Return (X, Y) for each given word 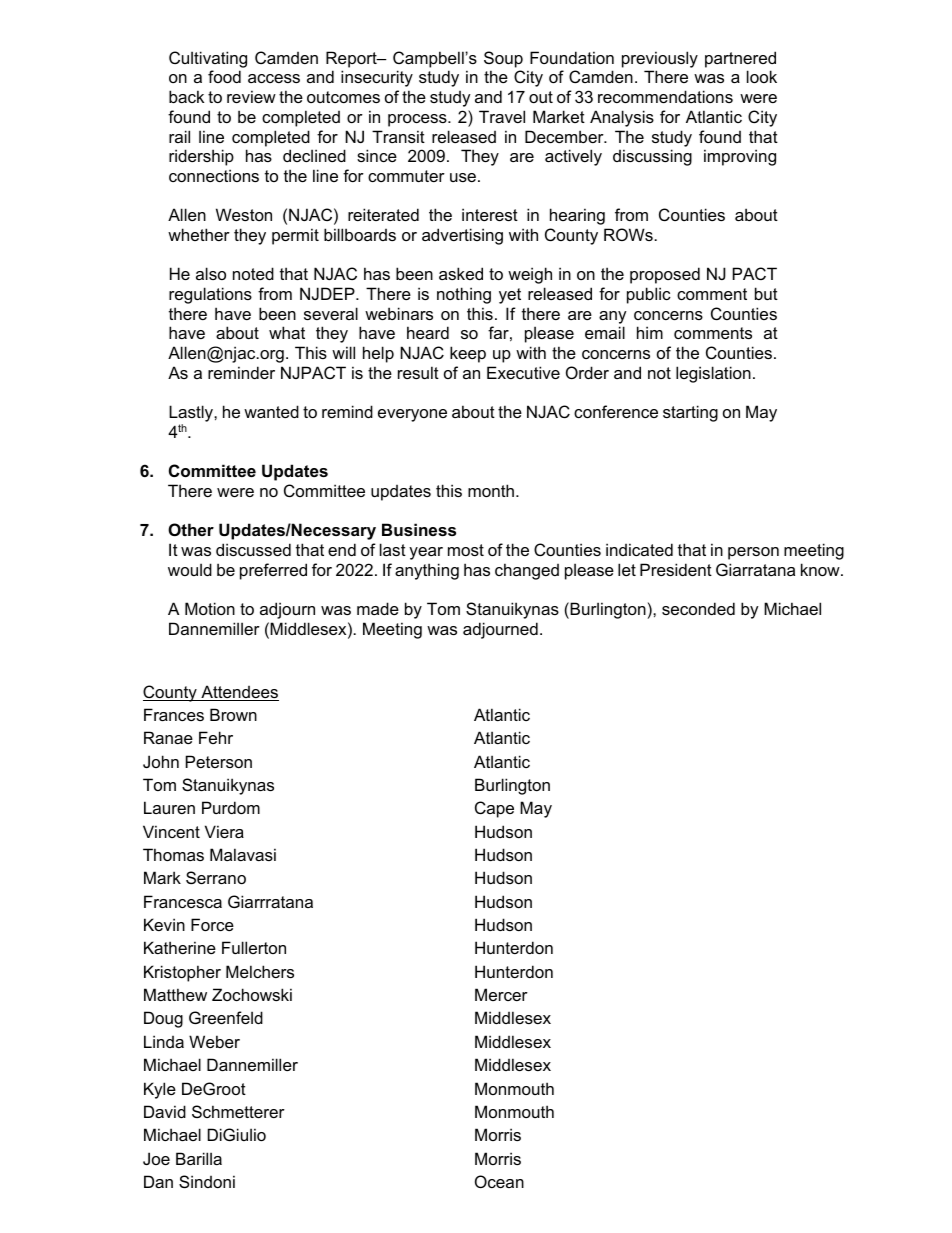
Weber (214, 1041)
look (762, 76)
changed (527, 571)
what (287, 332)
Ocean (499, 1181)
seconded (698, 608)
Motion (210, 608)
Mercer (501, 994)
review (251, 96)
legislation (713, 374)
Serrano (216, 877)
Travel (502, 116)
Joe (156, 1158)
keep (468, 354)
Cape (494, 809)
